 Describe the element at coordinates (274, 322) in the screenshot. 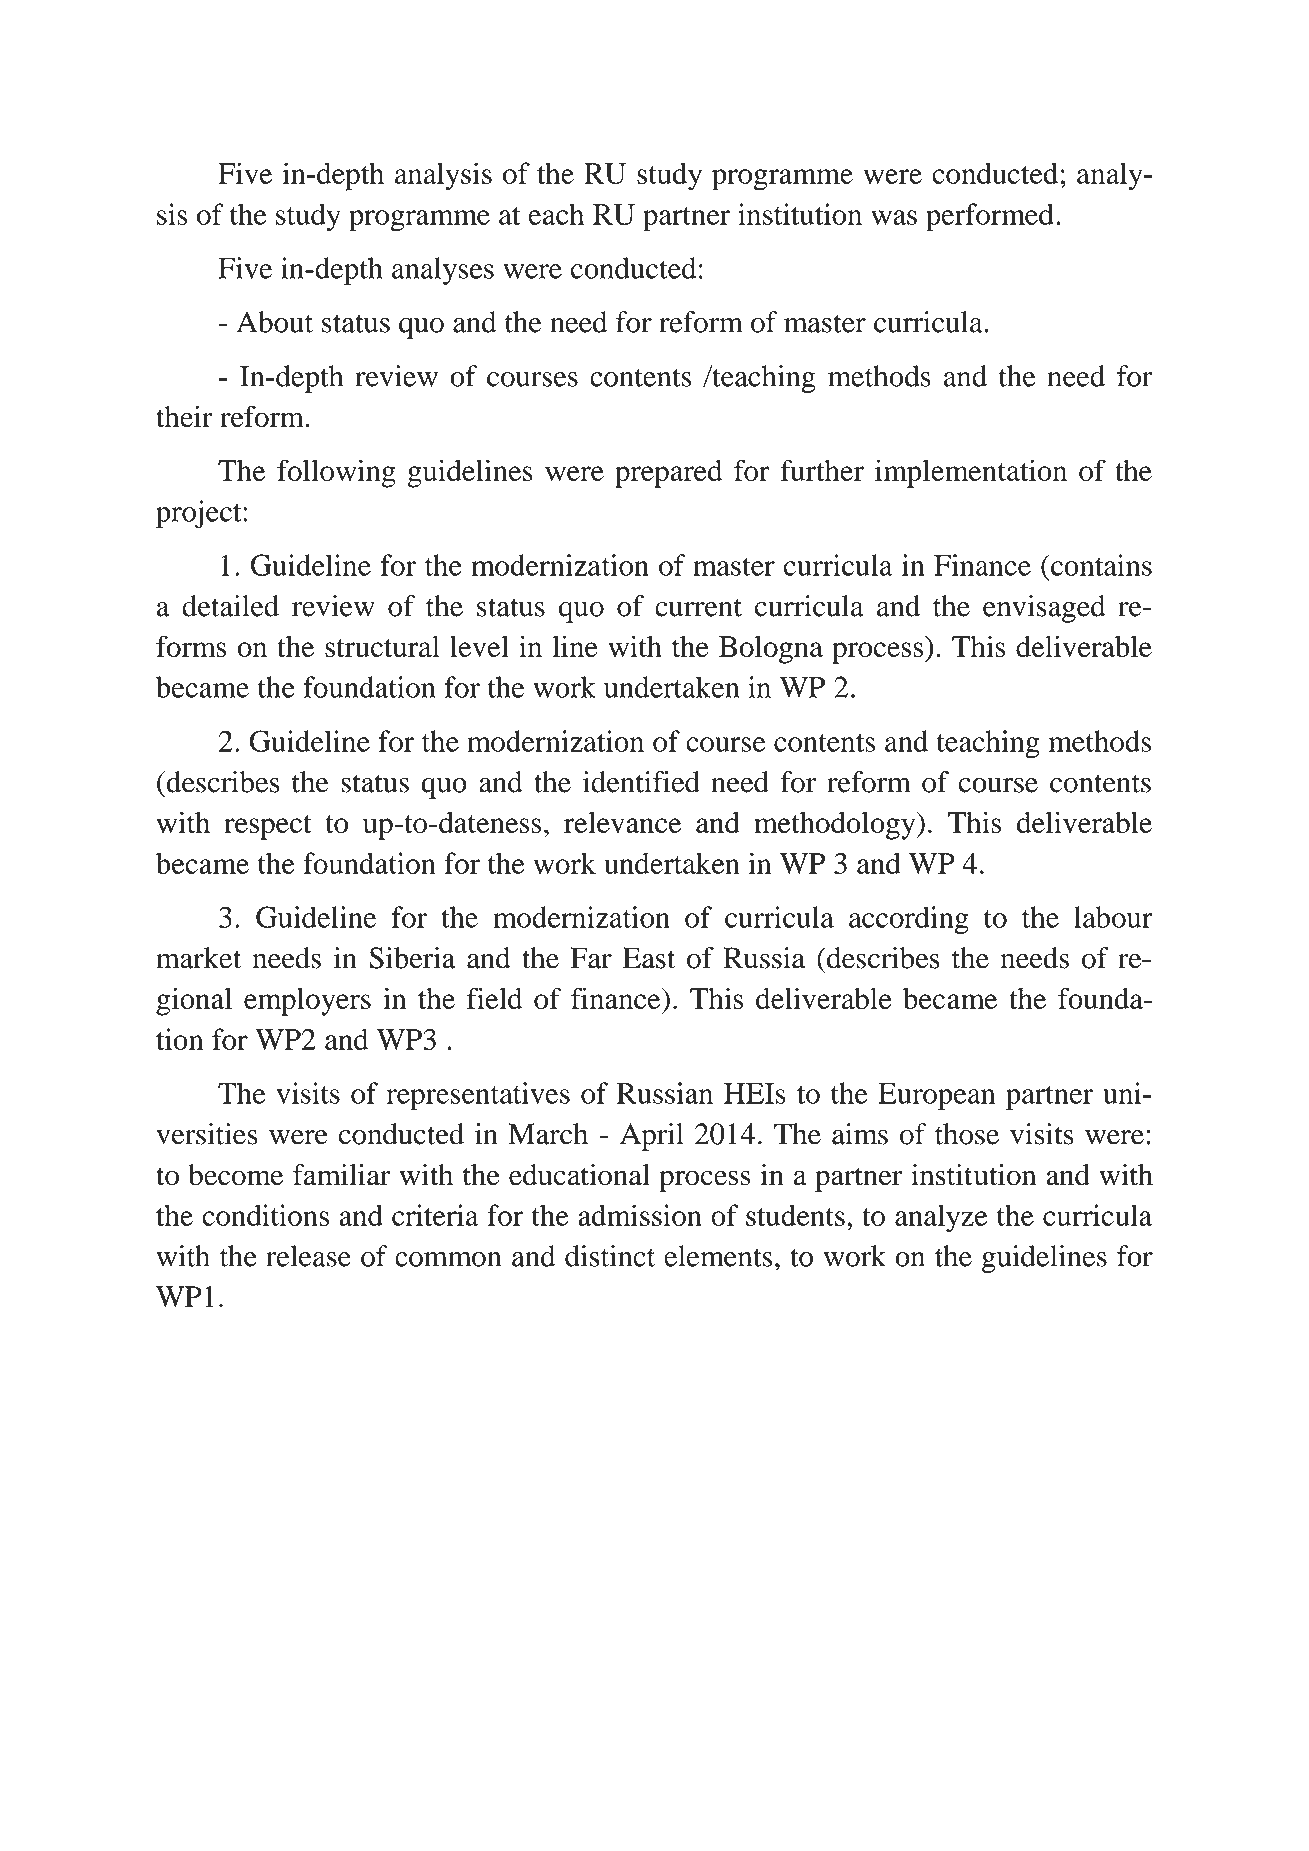

I see `About` at that location.
